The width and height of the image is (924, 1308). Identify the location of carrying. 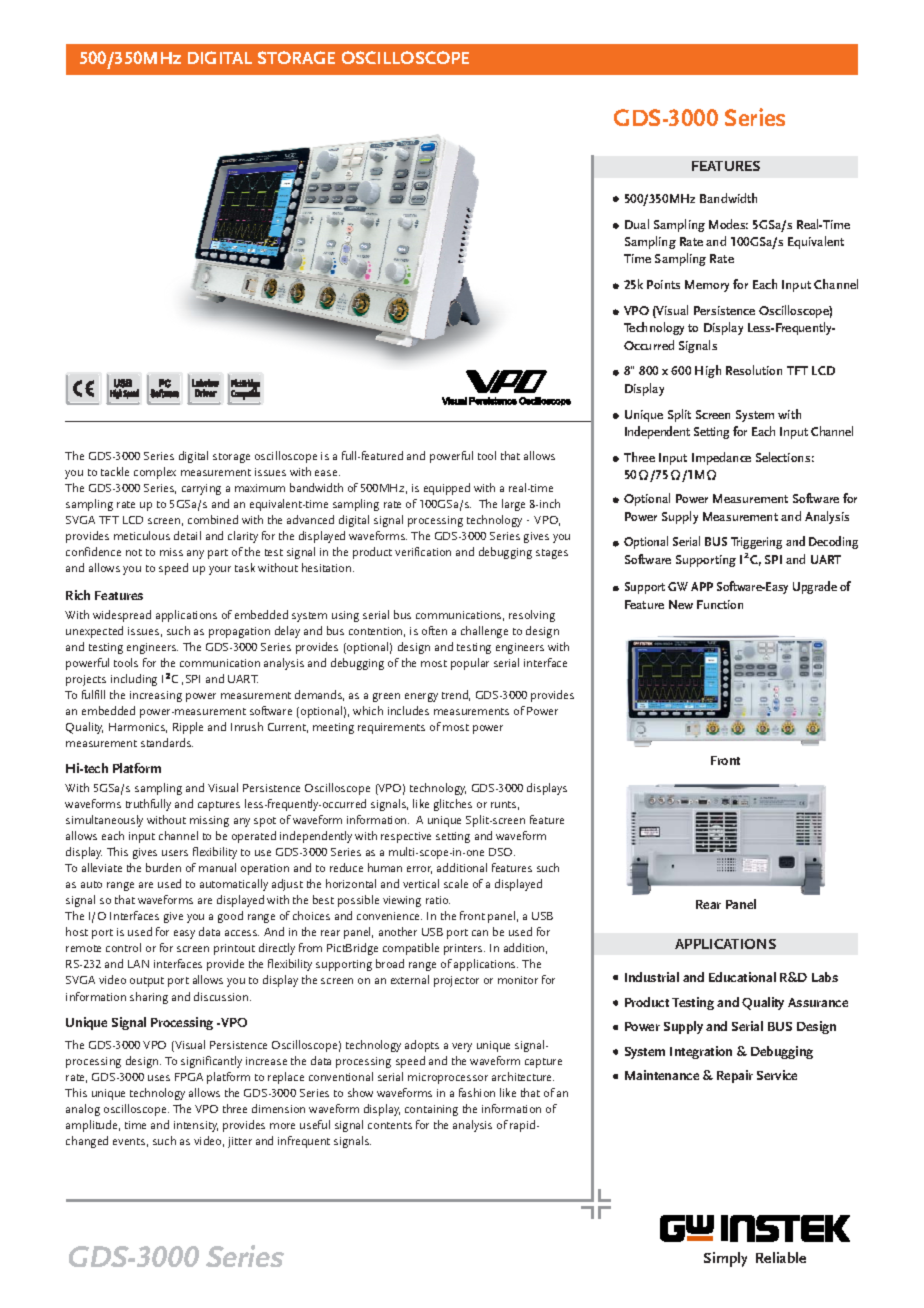
(201, 489).
